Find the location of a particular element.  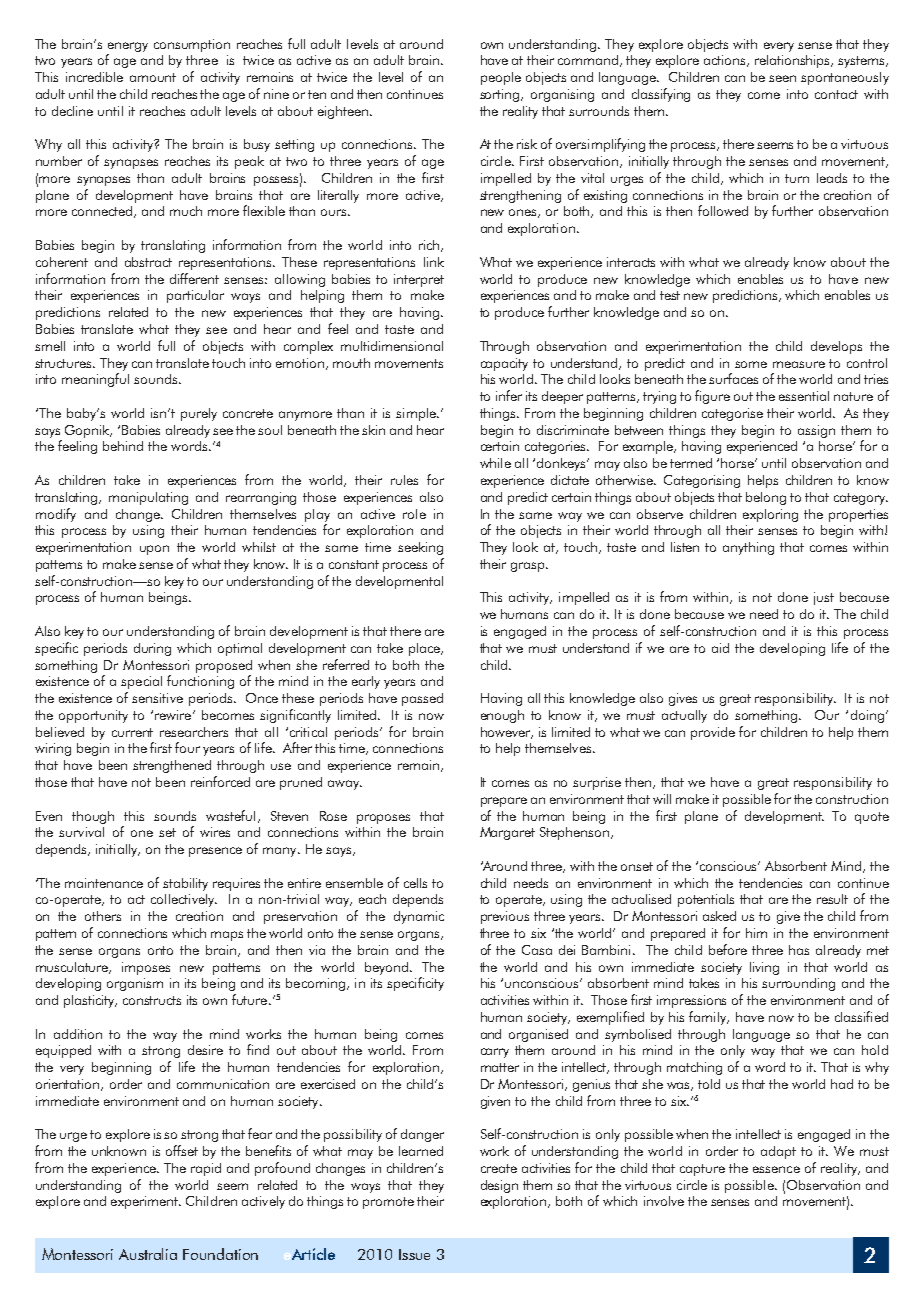

people is located at coordinates (501, 78).
